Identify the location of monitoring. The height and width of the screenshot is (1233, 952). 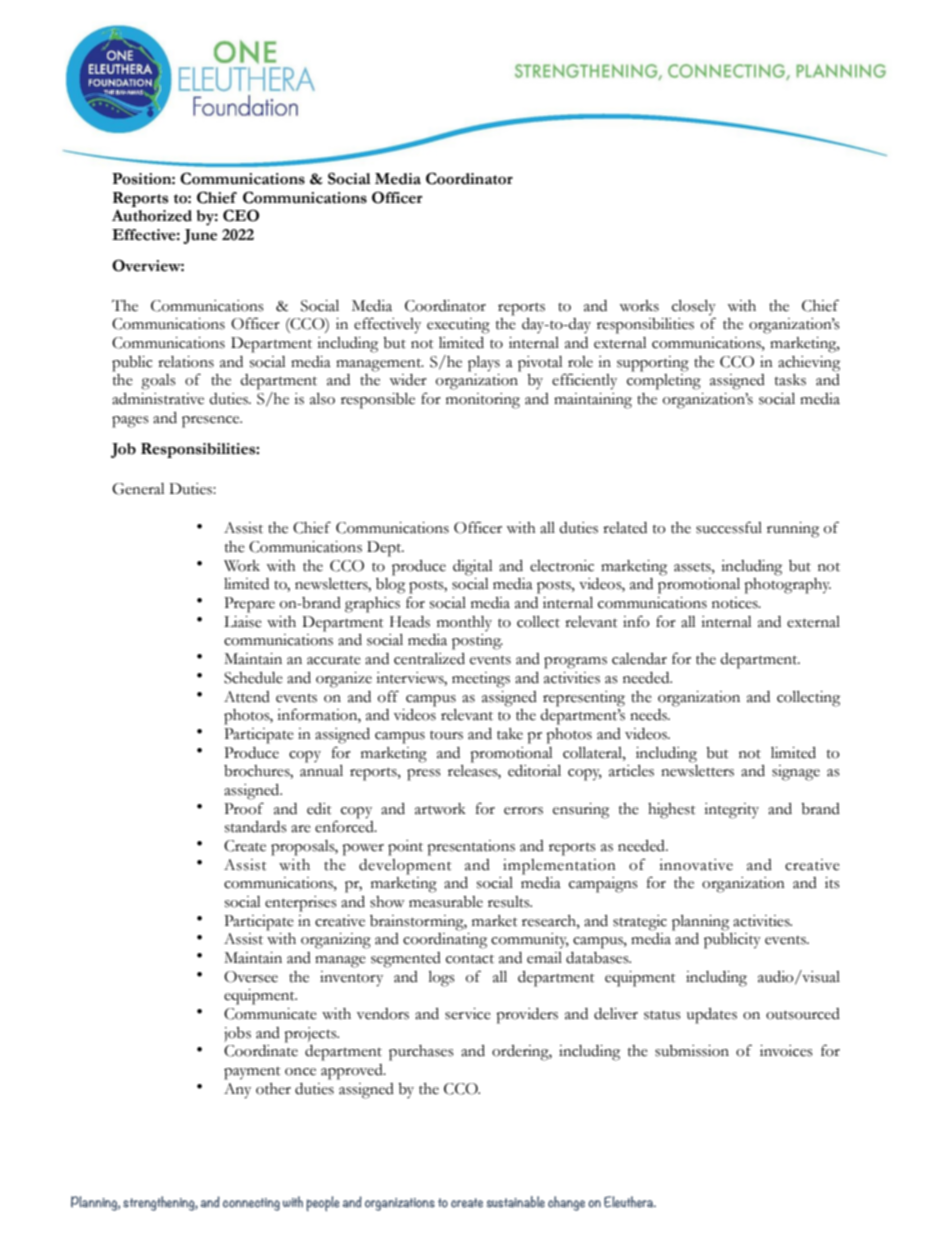
(483, 401).
